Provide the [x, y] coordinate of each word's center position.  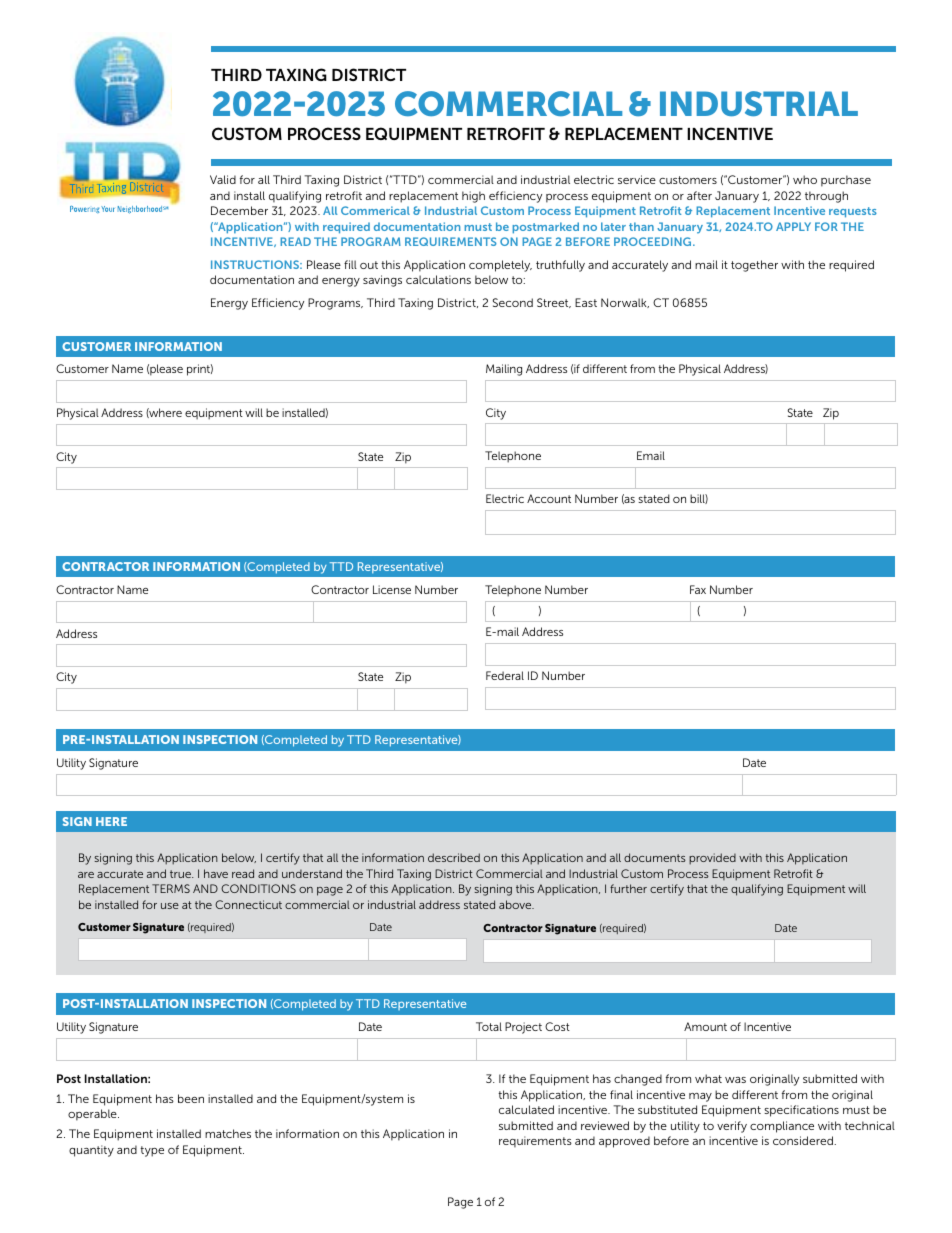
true [181, 874]
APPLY [793, 226]
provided [712, 859]
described [454, 857]
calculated [526, 1109]
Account [549, 498]
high [473, 197]
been [191, 1098]
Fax [698, 589]
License [392, 589]
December [239, 210]
